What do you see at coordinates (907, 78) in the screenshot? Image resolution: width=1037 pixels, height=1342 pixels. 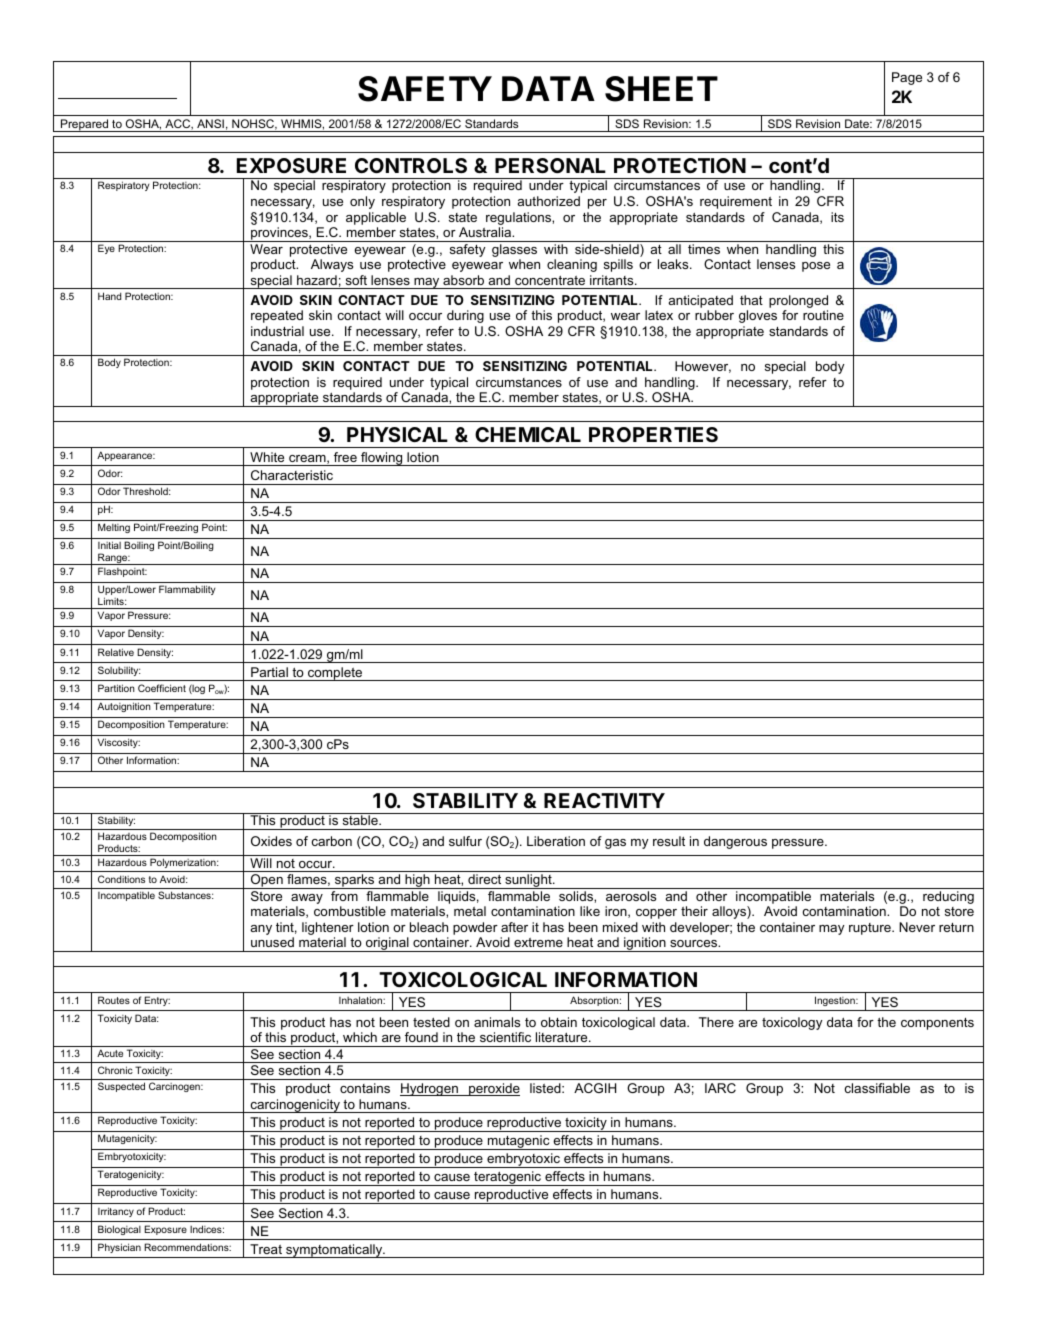 I see `Page` at bounding box center [907, 78].
